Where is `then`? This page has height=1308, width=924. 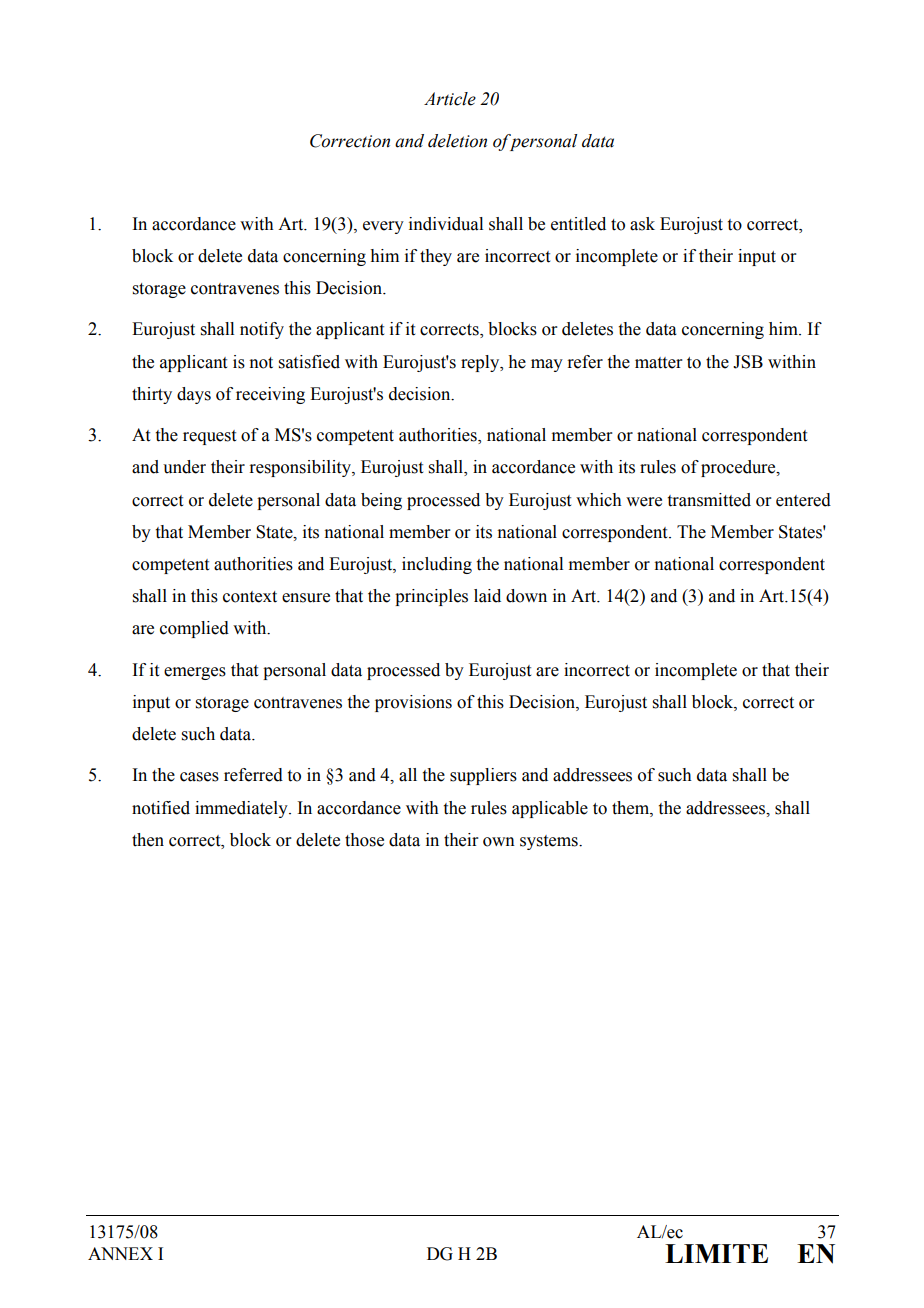
then is located at coordinates (148, 840).
